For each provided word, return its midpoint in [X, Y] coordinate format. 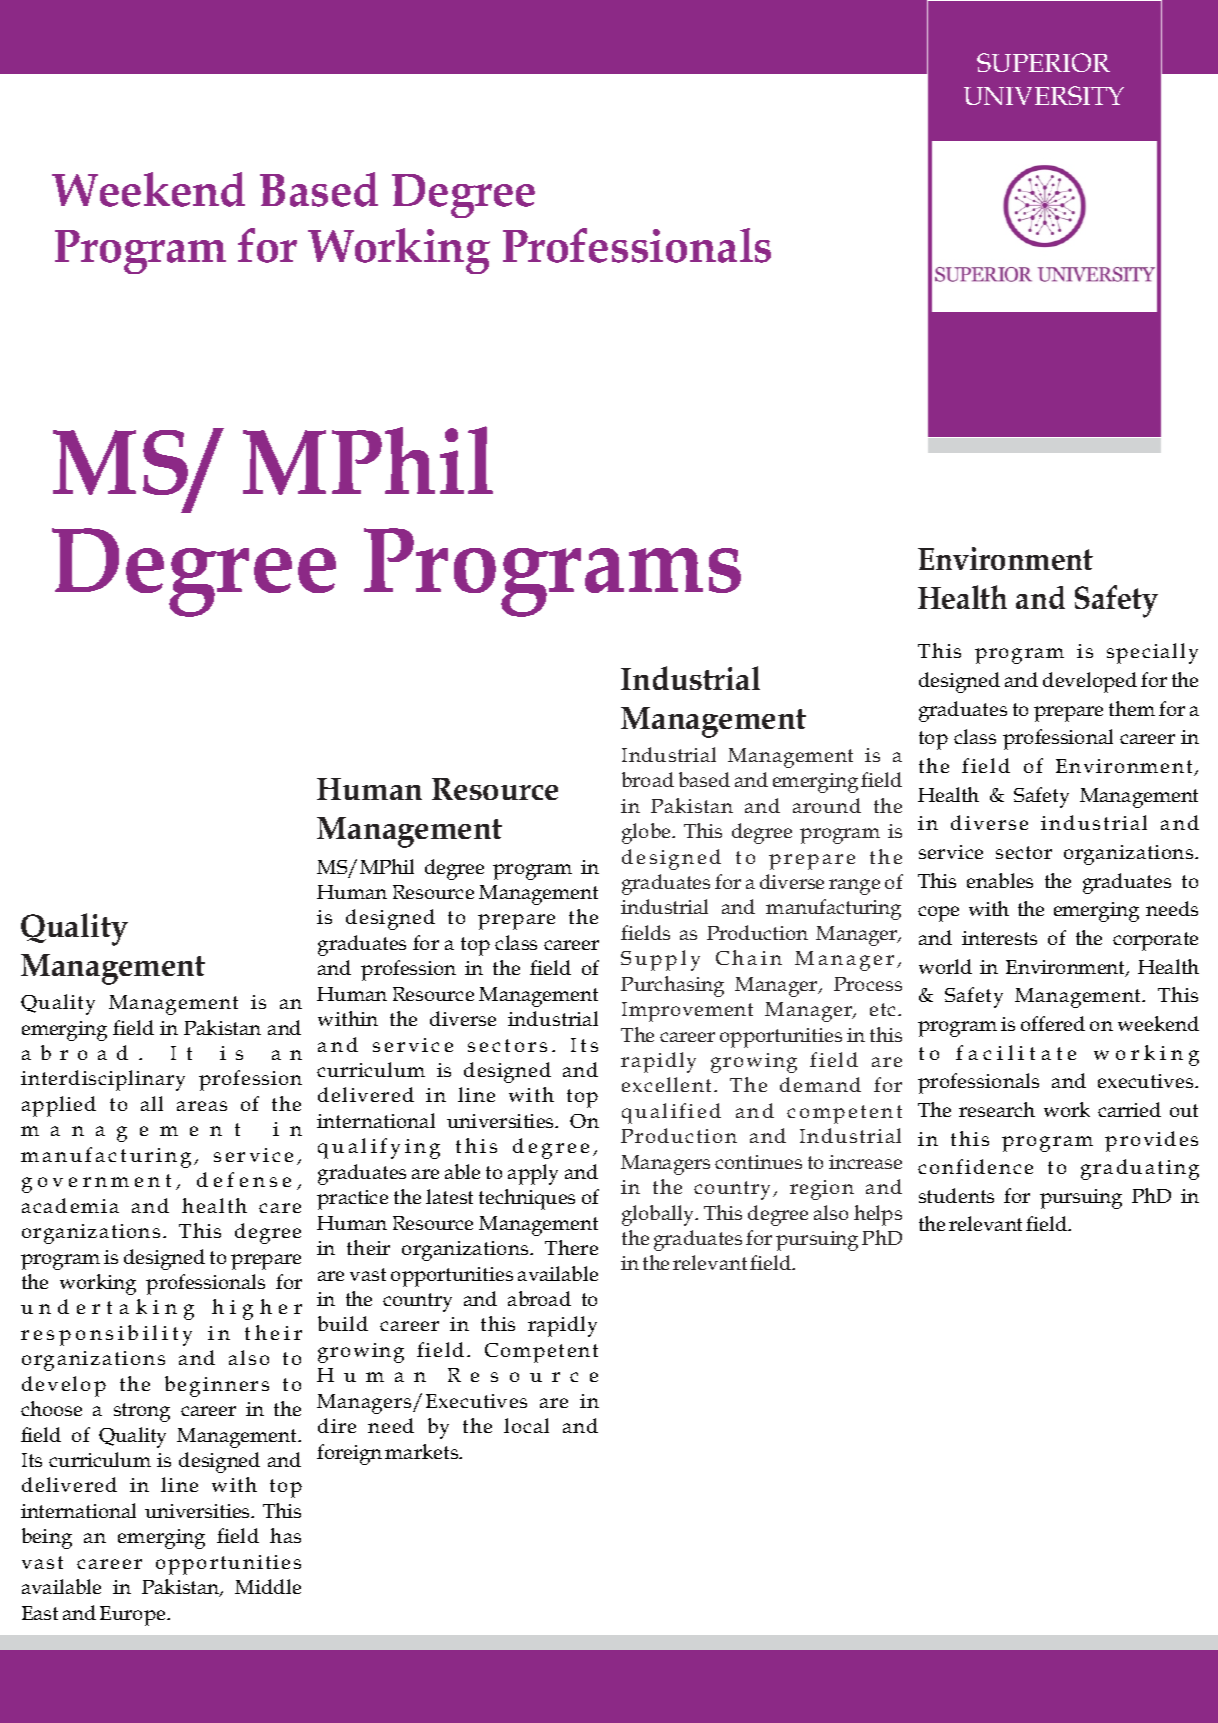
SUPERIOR [1043, 62]
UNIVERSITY [1044, 95]
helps [878, 1215]
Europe [134, 1616]
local [526, 1425]
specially [1152, 653]
